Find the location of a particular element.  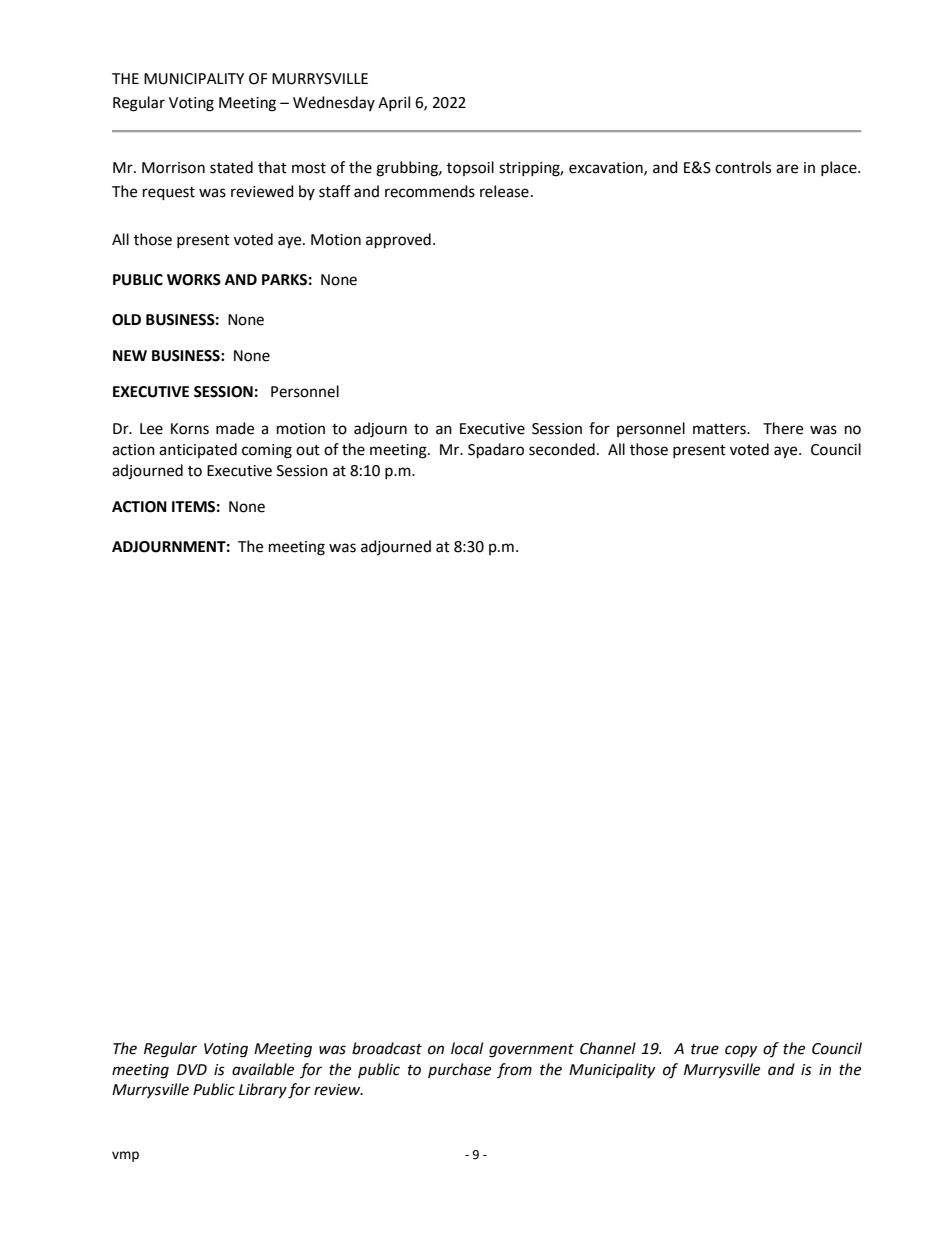

DVD is located at coordinates (192, 1069).
